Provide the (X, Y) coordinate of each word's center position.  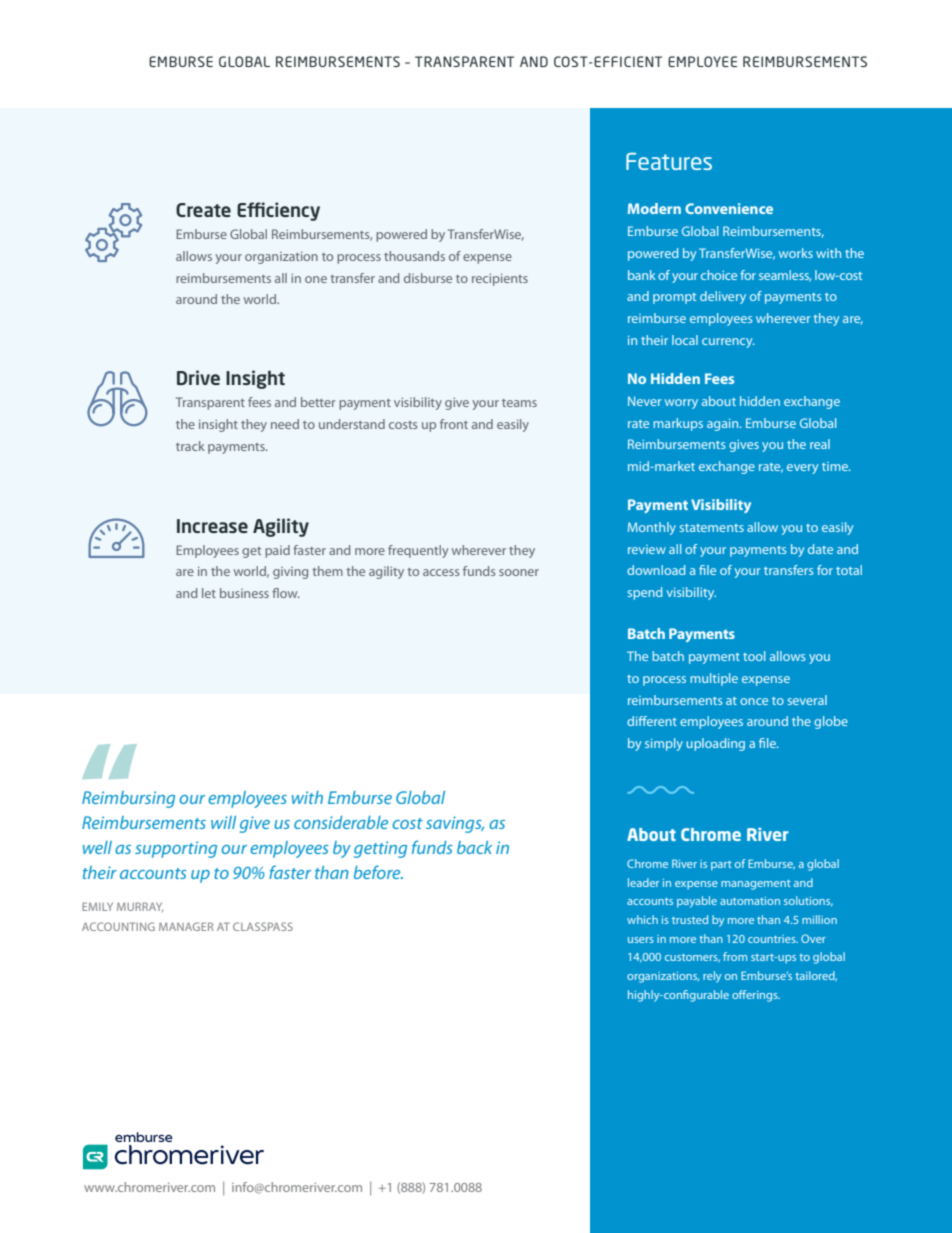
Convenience (729, 208)
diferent (652, 721)
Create (203, 210)
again (724, 425)
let (209, 593)
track (190, 446)
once (754, 701)
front (454, 424)
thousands (414, 256)
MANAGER (186, 926)
